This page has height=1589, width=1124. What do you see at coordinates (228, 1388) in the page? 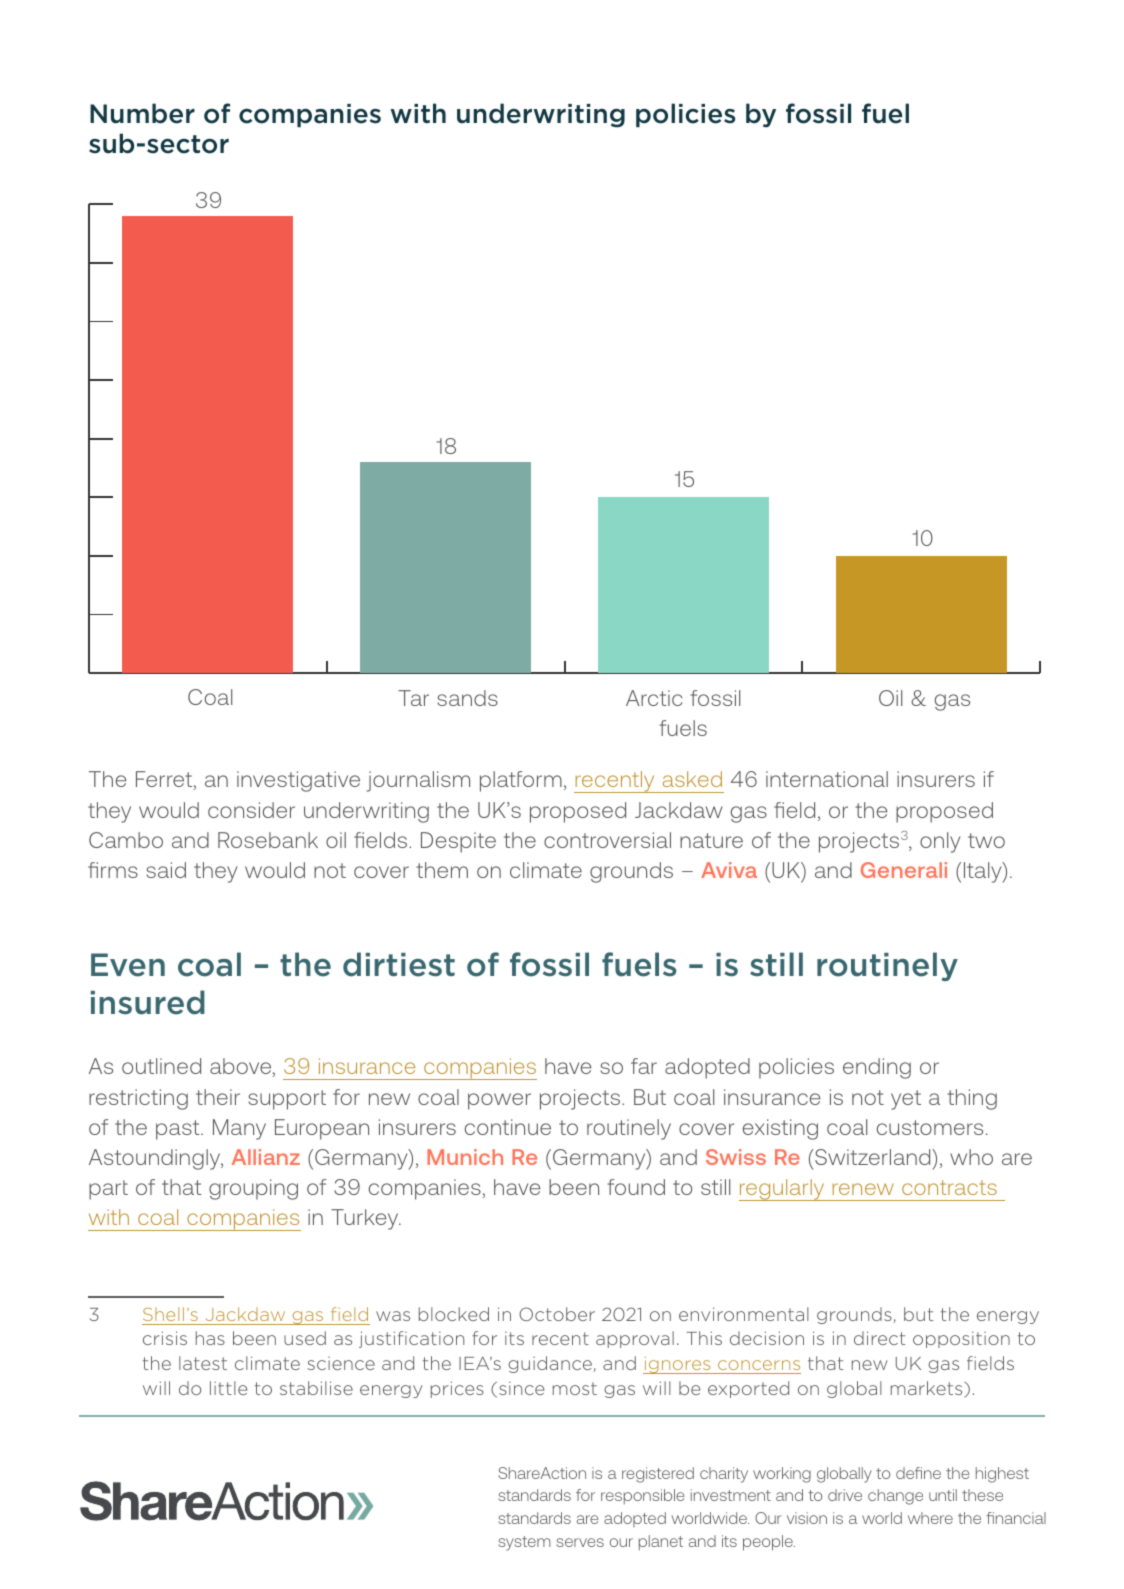
I see `little` at bounding box center [228, 1388].
